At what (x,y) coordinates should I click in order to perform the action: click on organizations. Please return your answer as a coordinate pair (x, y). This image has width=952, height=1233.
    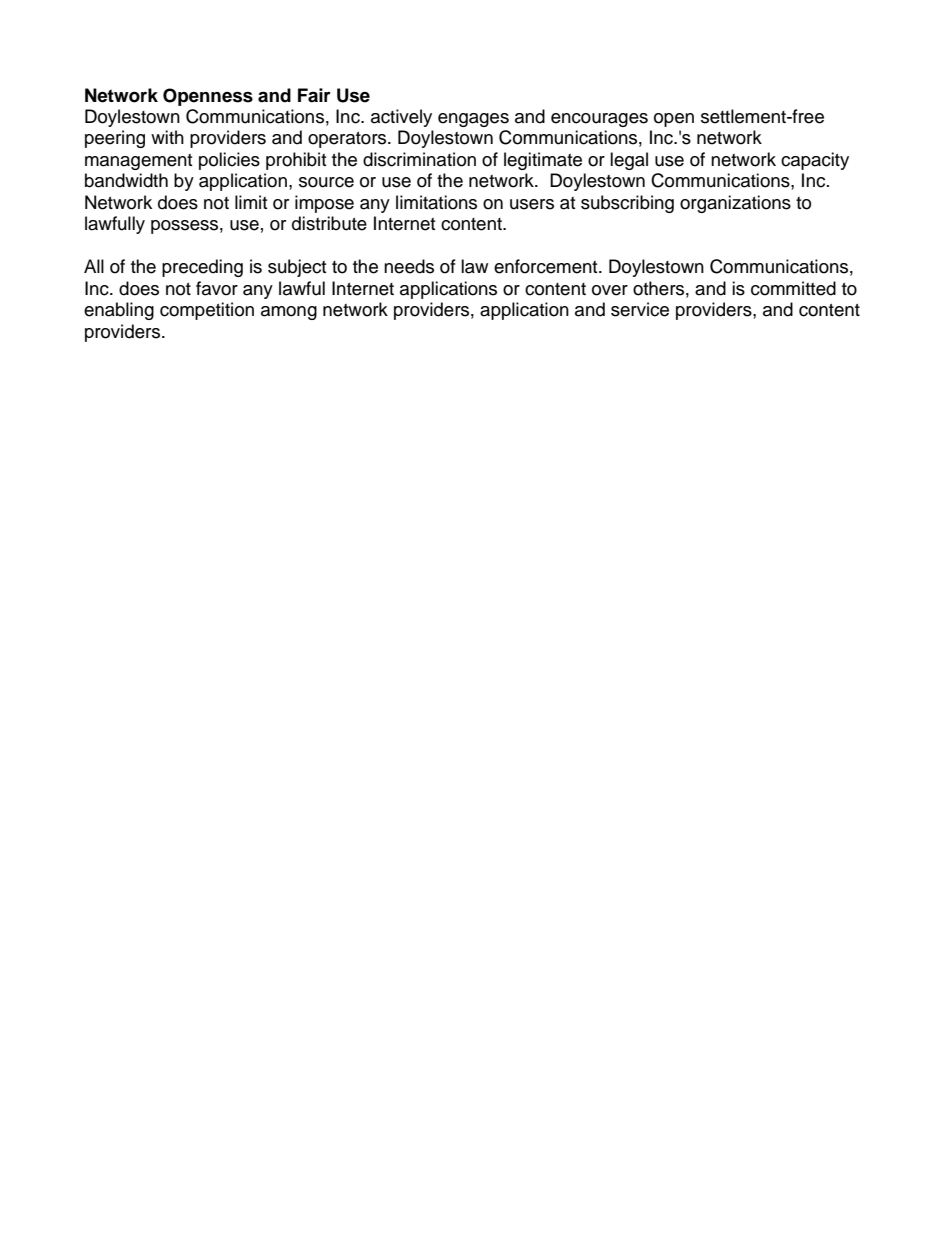
    Looking at the image, I should click on (735, 204).
